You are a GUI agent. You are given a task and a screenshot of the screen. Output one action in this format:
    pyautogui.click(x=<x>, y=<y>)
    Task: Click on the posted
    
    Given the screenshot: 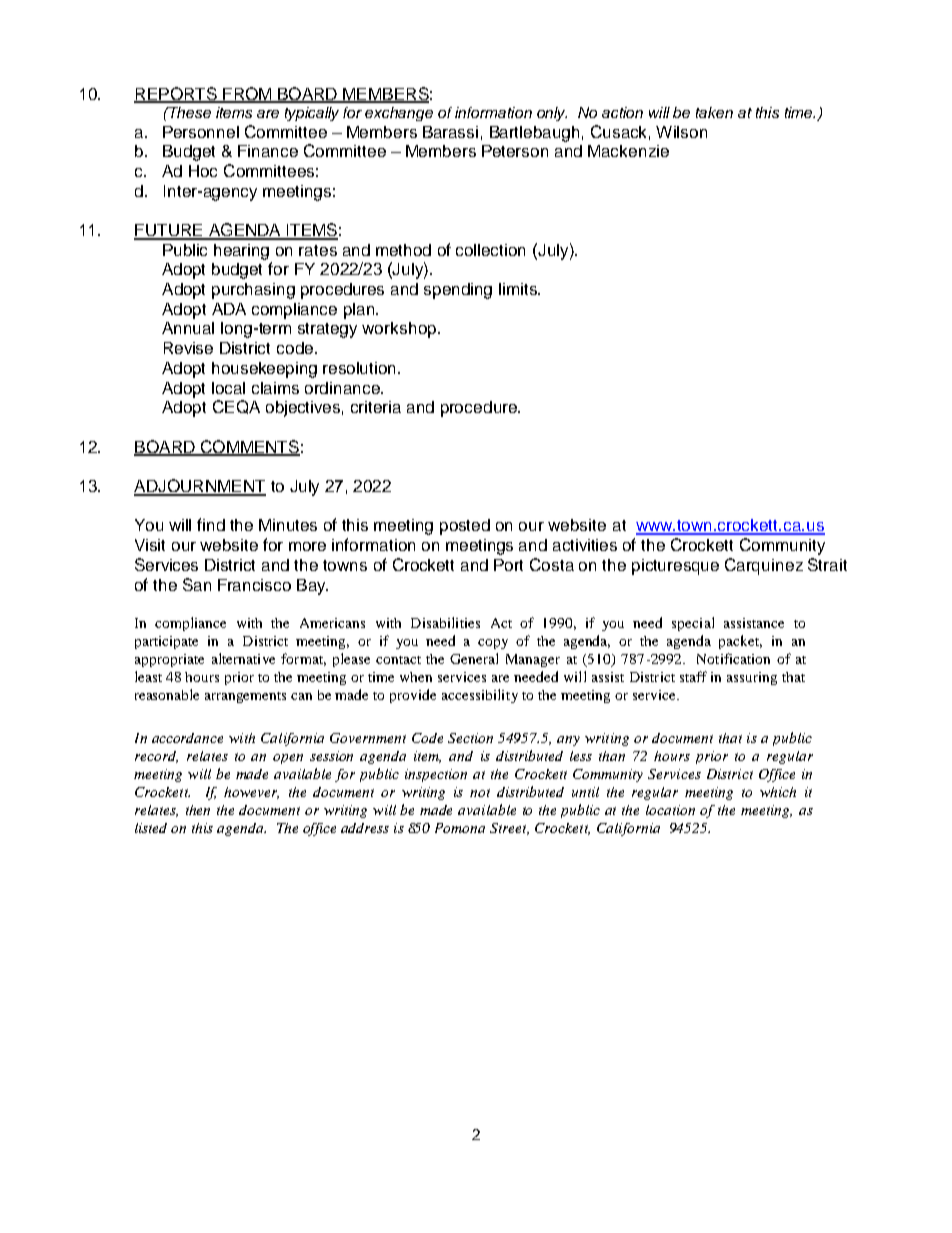 What is the action you would take?
    pyautogui.click(x=465, y=527)
